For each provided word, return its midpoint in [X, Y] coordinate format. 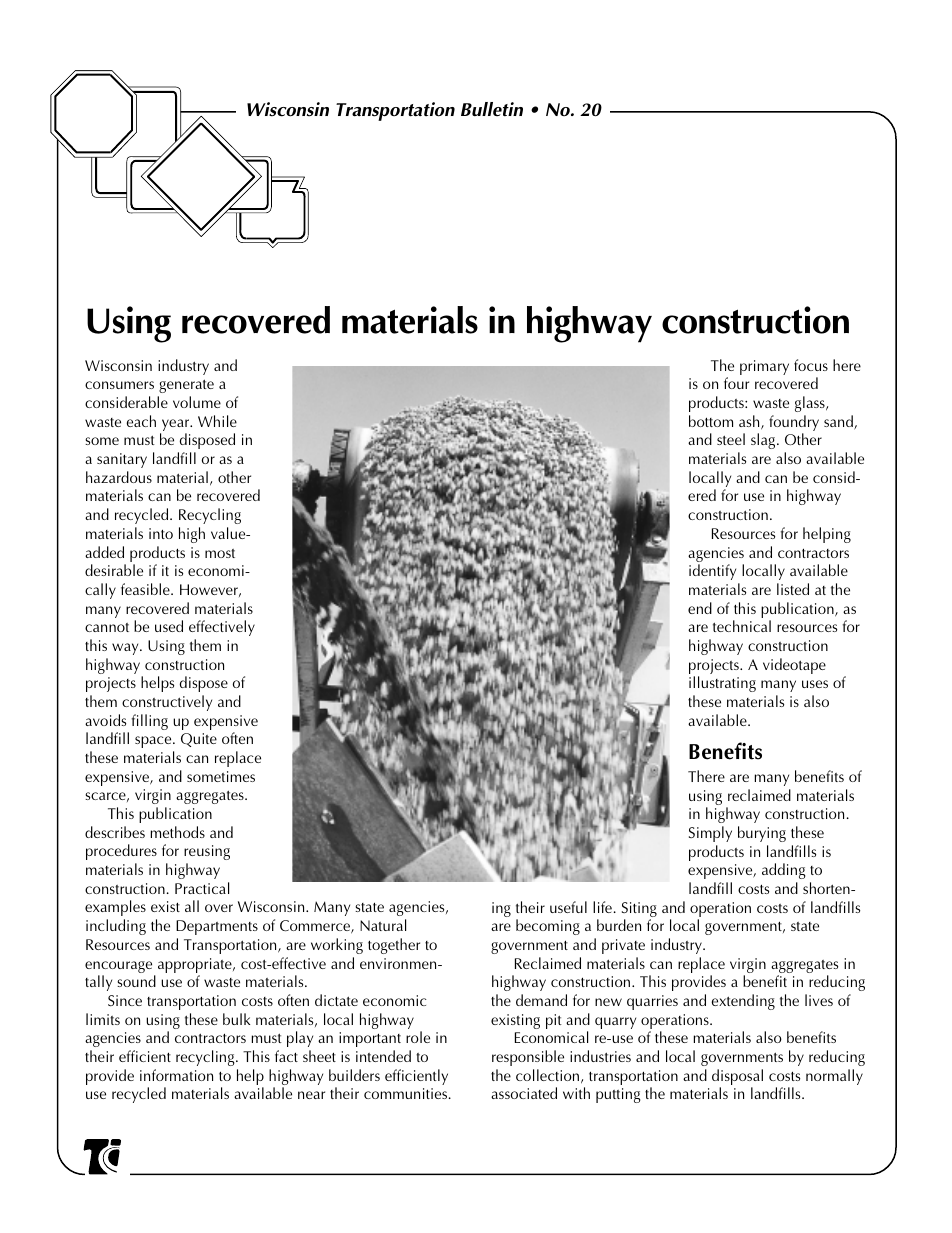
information [176, 1075]
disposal [737, 1078]
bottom [711, 421]
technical [742, 626]
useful [568, 907]
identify [712, 572]
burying [762, 834]
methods [178, 832]
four [736, 383]
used [169, 626]
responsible [528, 1058]
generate [186, 386]
